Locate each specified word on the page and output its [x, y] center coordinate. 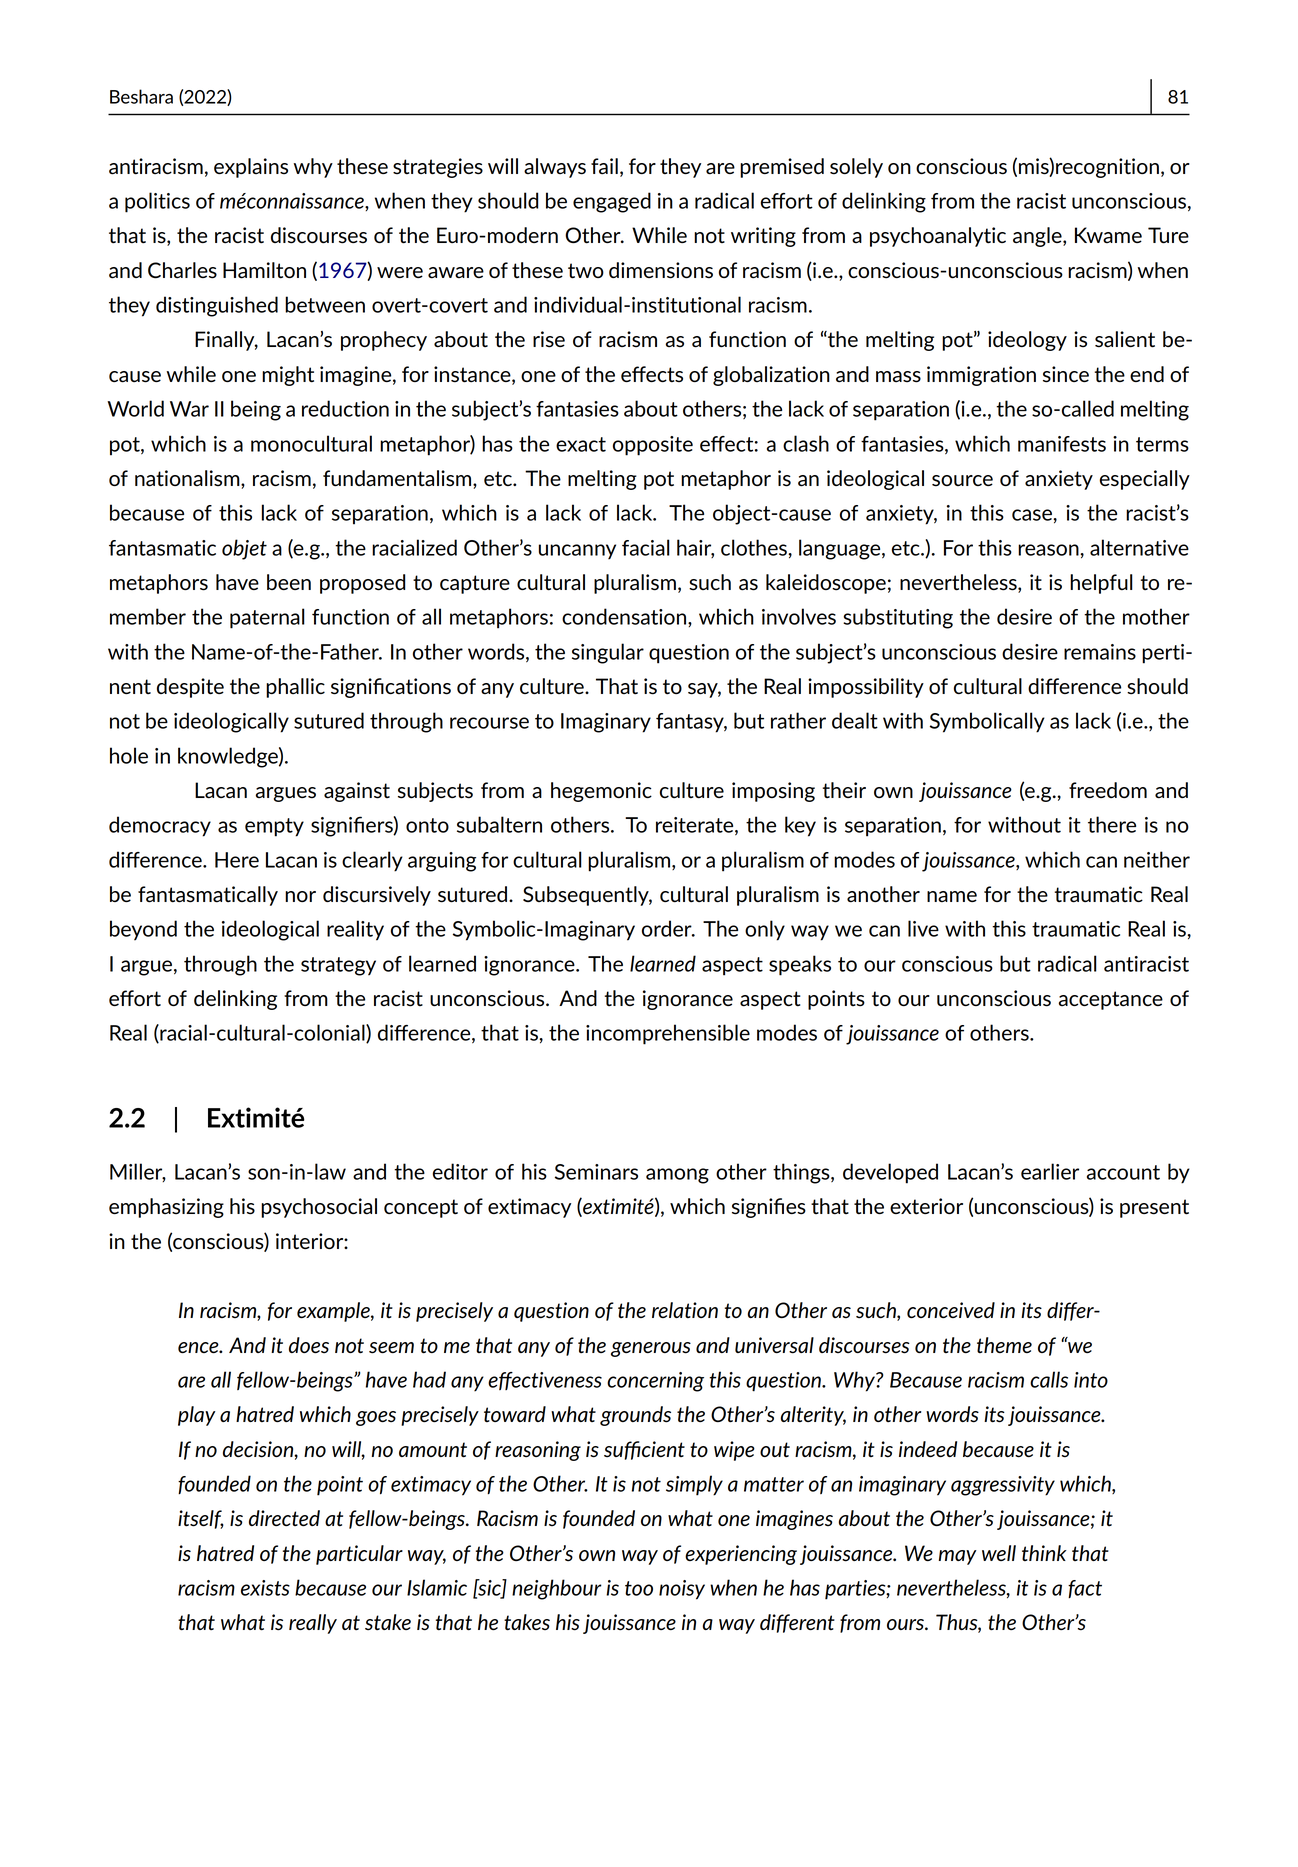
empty [274, 827]
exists [265, 1588]
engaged [612, 202]
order [668, 928]
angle [1038, 237]
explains [251, 168]
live [923, 928]
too [639, 1588]
